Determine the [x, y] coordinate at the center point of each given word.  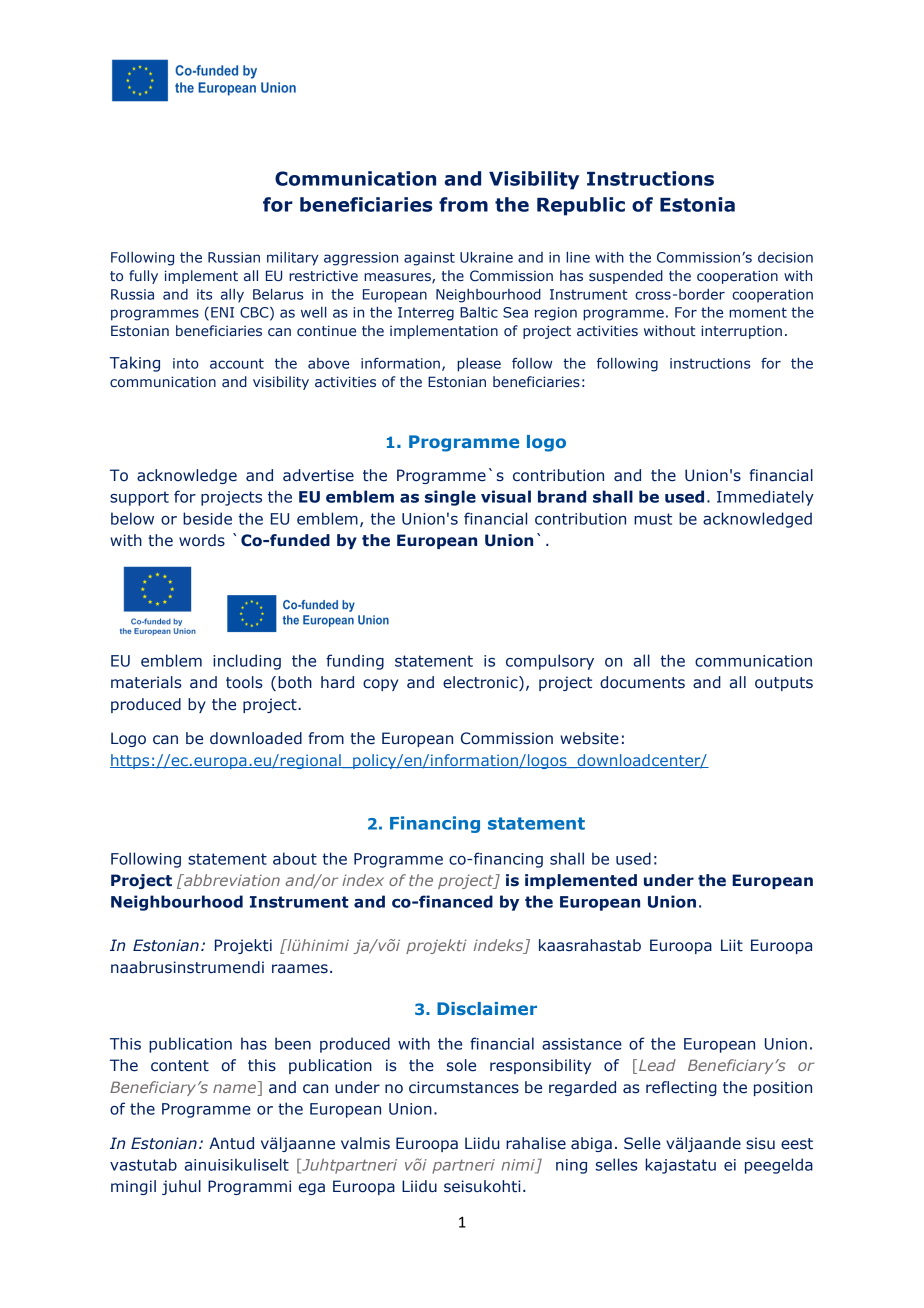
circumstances [464, 1087]
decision [785, 257]
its [204, 294]
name [234, 1088]
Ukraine [486, 257]
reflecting [681, 1088]
